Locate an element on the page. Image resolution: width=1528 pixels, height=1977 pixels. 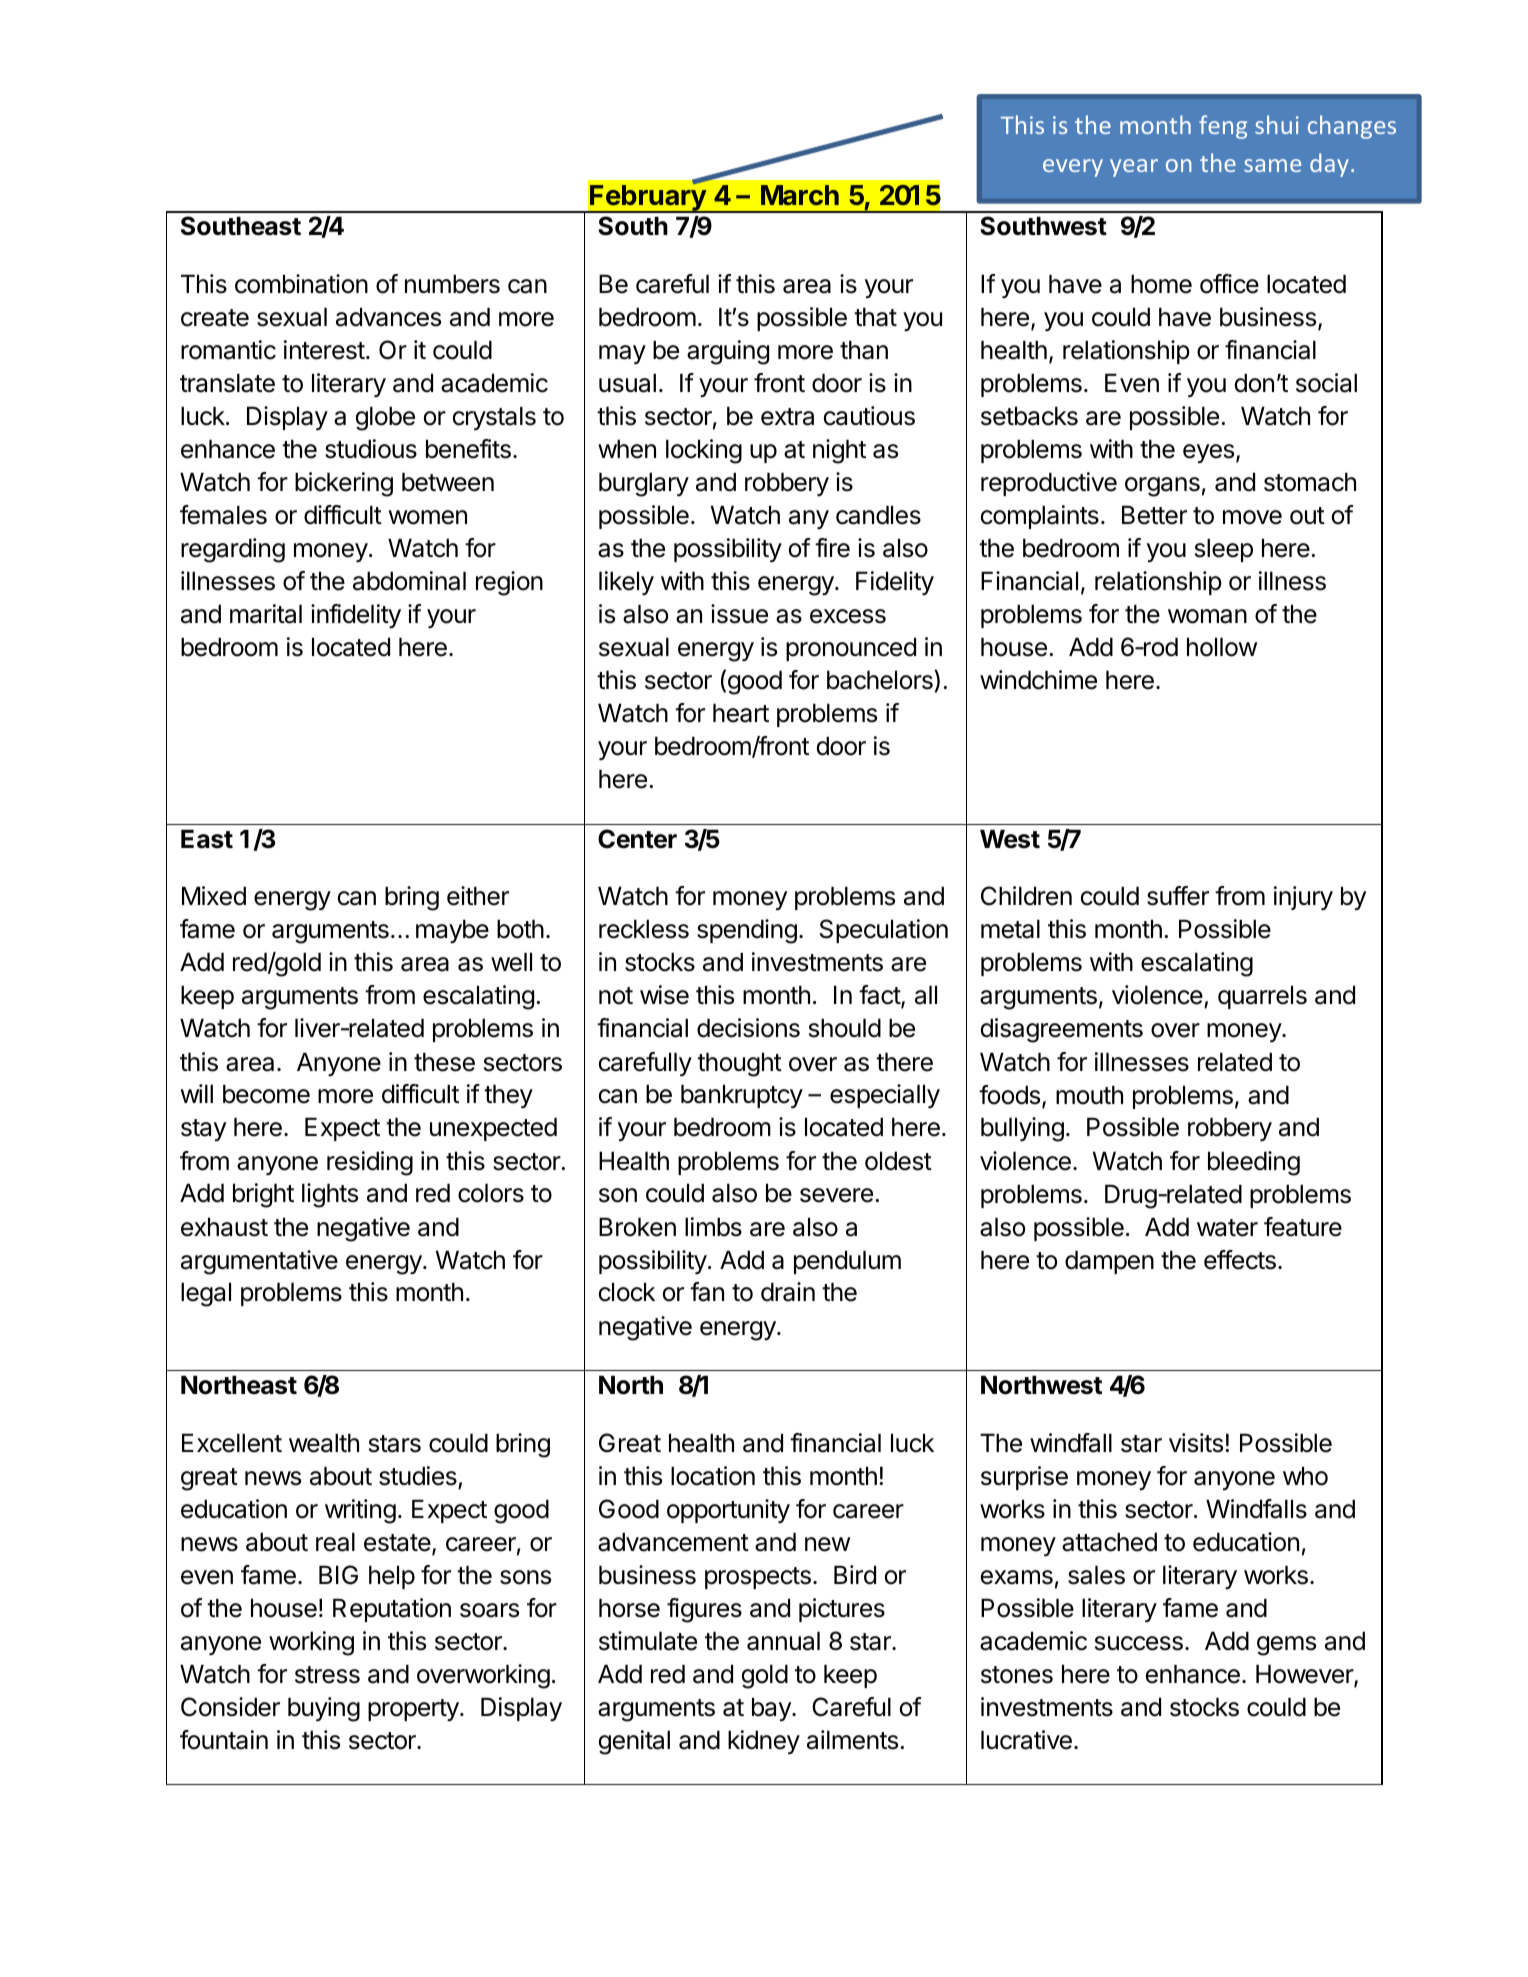
marital is located at coordinates (266, 614).
